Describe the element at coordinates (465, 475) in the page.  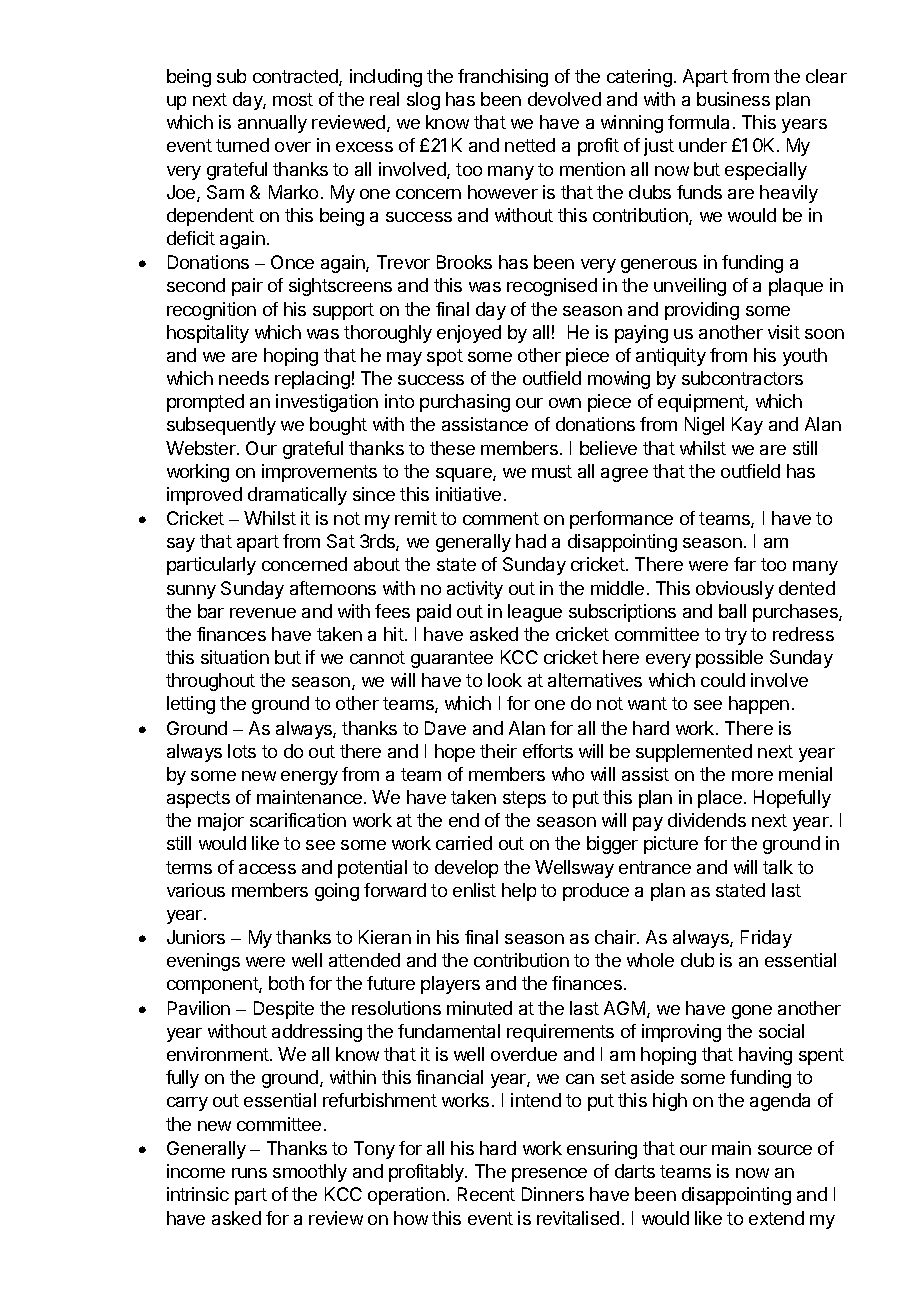
I see `square` at that location.
